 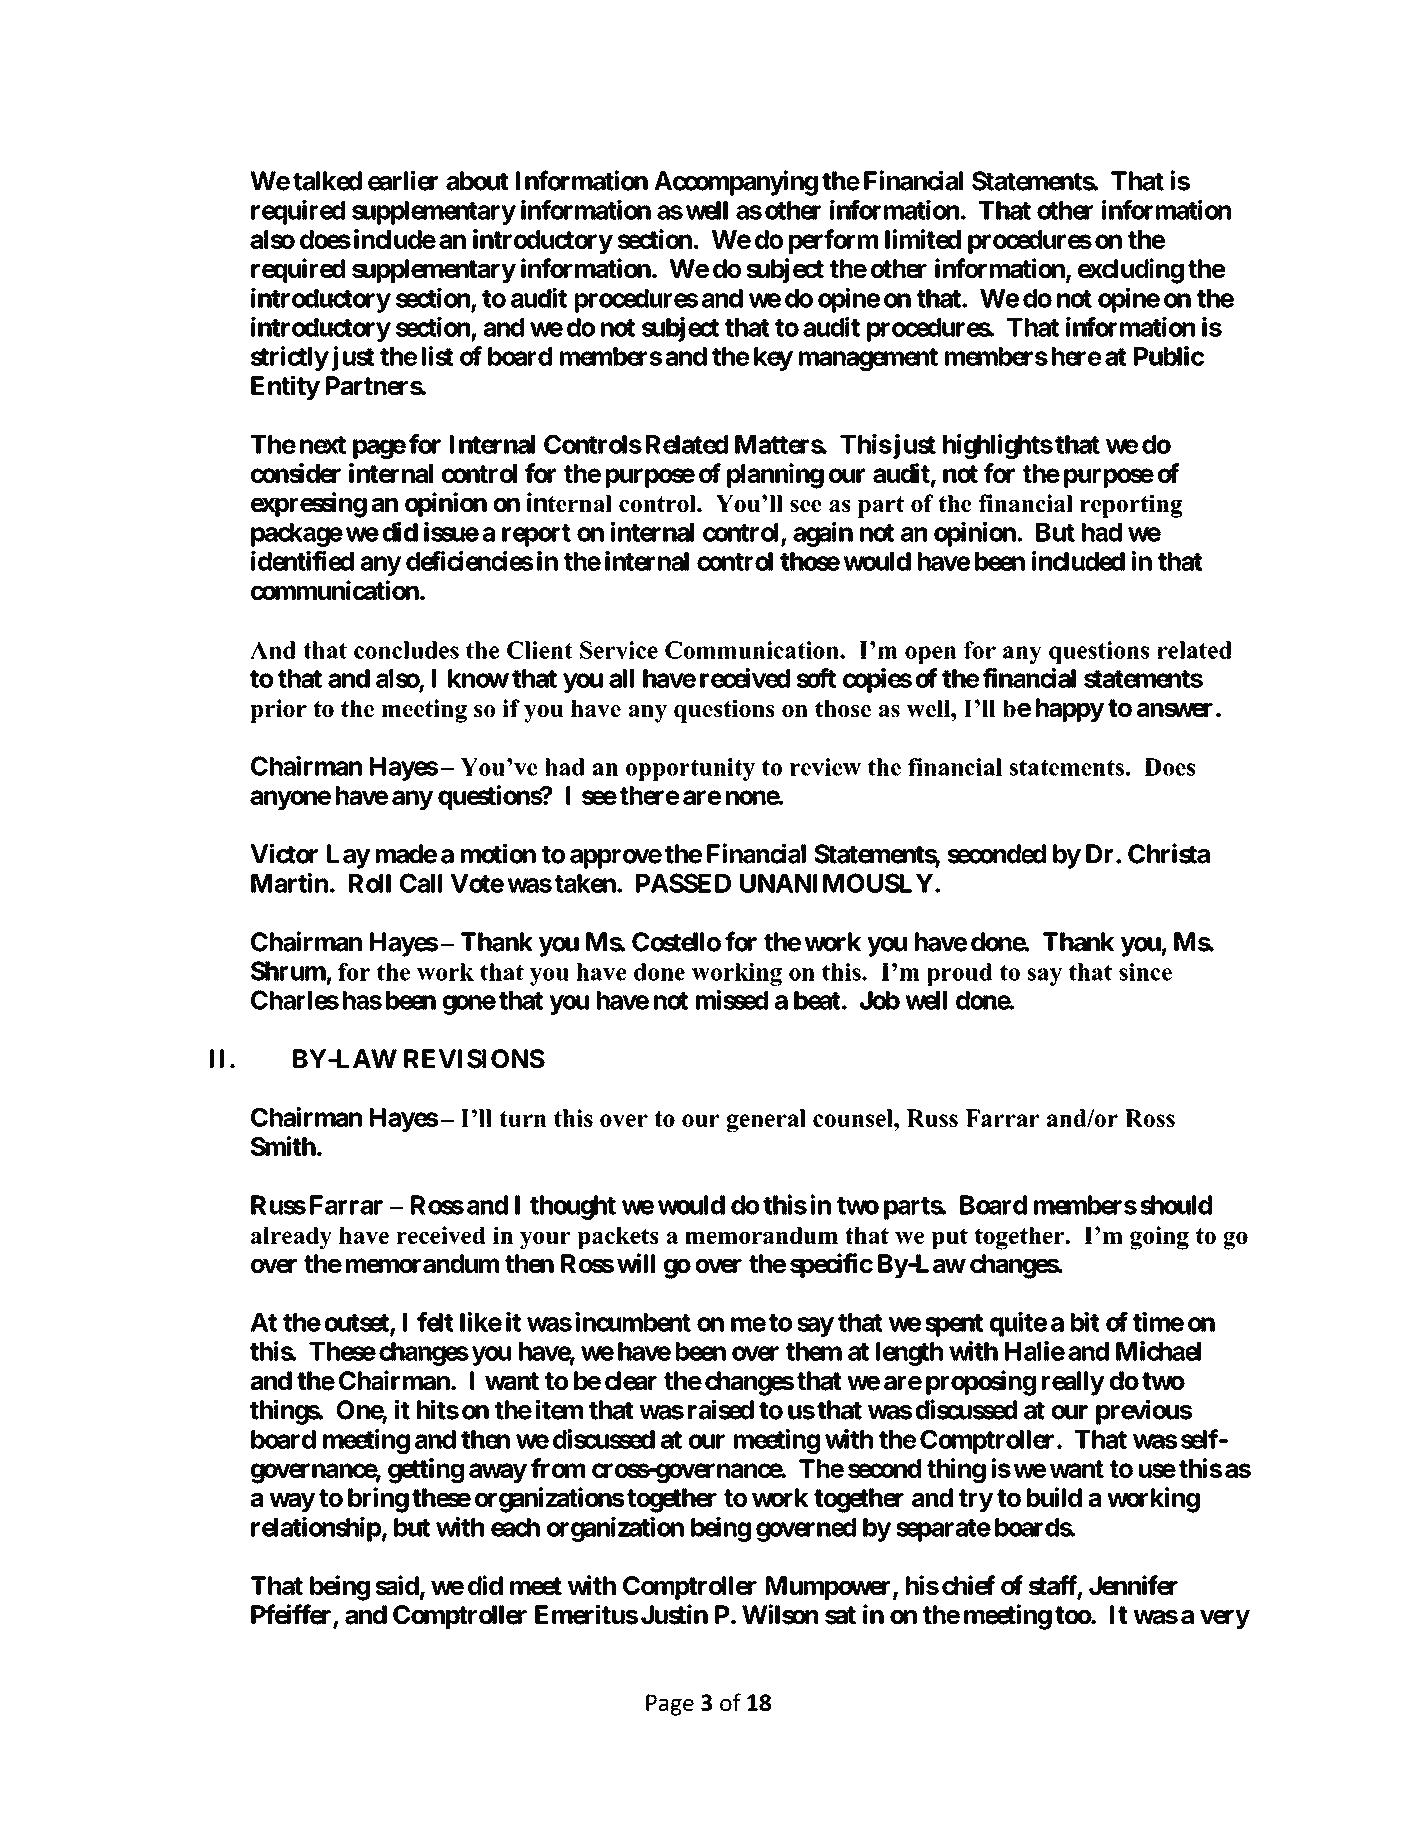 What do you see at coordinates (403, 180) in the document?
I see `earlier` at bounding box center [403, 180].
